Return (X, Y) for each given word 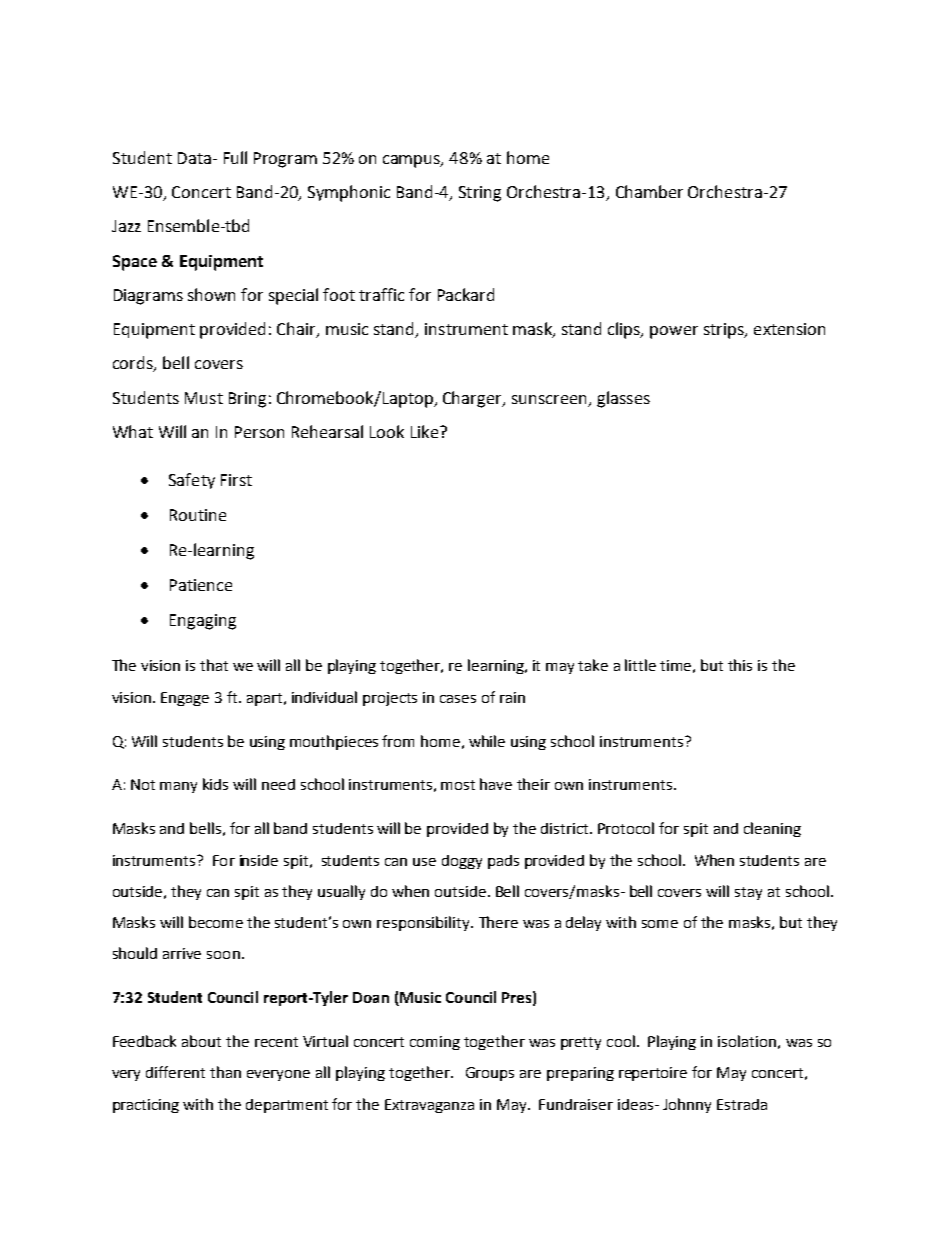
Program (285, 160)
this (740, 665)
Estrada (742, 1104)
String (480, 194)
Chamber (649, 191)
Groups (490, 1074)
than (225, 1072)
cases (458, 699)
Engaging (203, 622)
